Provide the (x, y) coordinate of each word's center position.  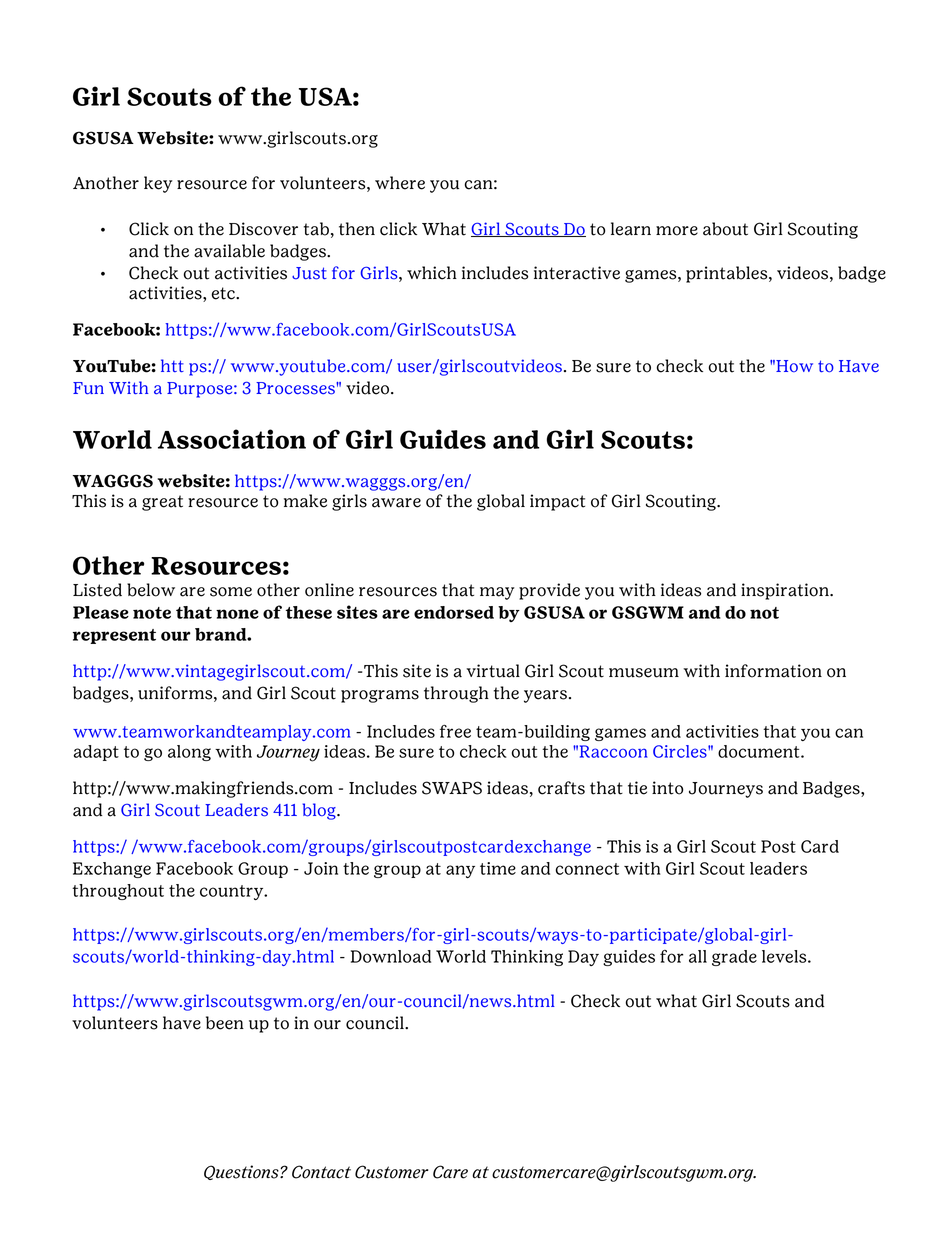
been (225, 1023)
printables (728, 274)
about (725, 229)
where (400, 183)
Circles (681, 751)
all (698, 956)
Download (391, 956)
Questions (242, 1172)
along (189, 753)
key (158, 184)
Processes (296, 388)
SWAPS (452, 788)
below (151, 590)
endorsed (454, 612)
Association (232, 439)
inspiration (786, 591)
